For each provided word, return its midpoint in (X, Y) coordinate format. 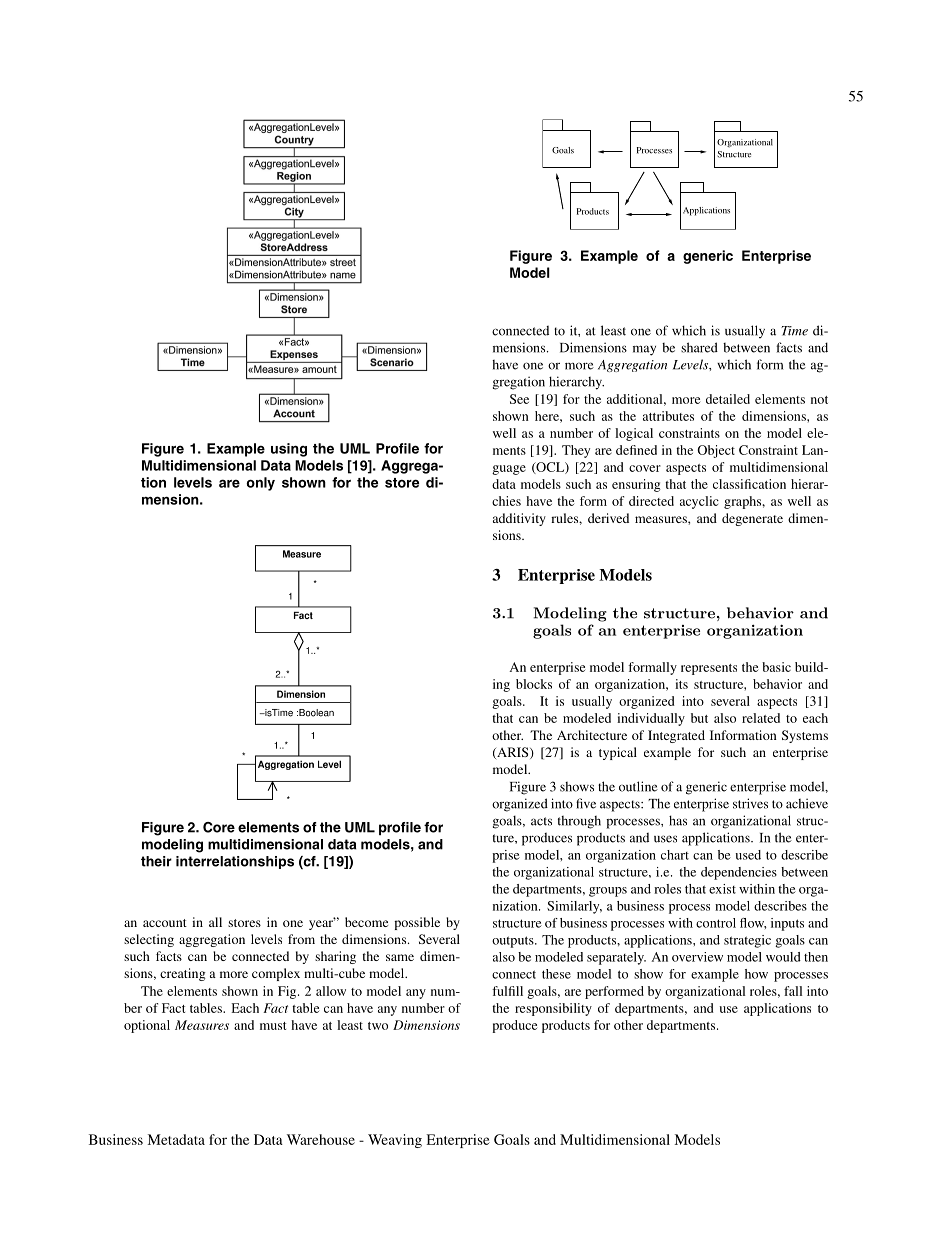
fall (793, 991)
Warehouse (321, 1139)
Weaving (395, 1141)
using (289, 450)
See (519, 399)
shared (699, 347)
